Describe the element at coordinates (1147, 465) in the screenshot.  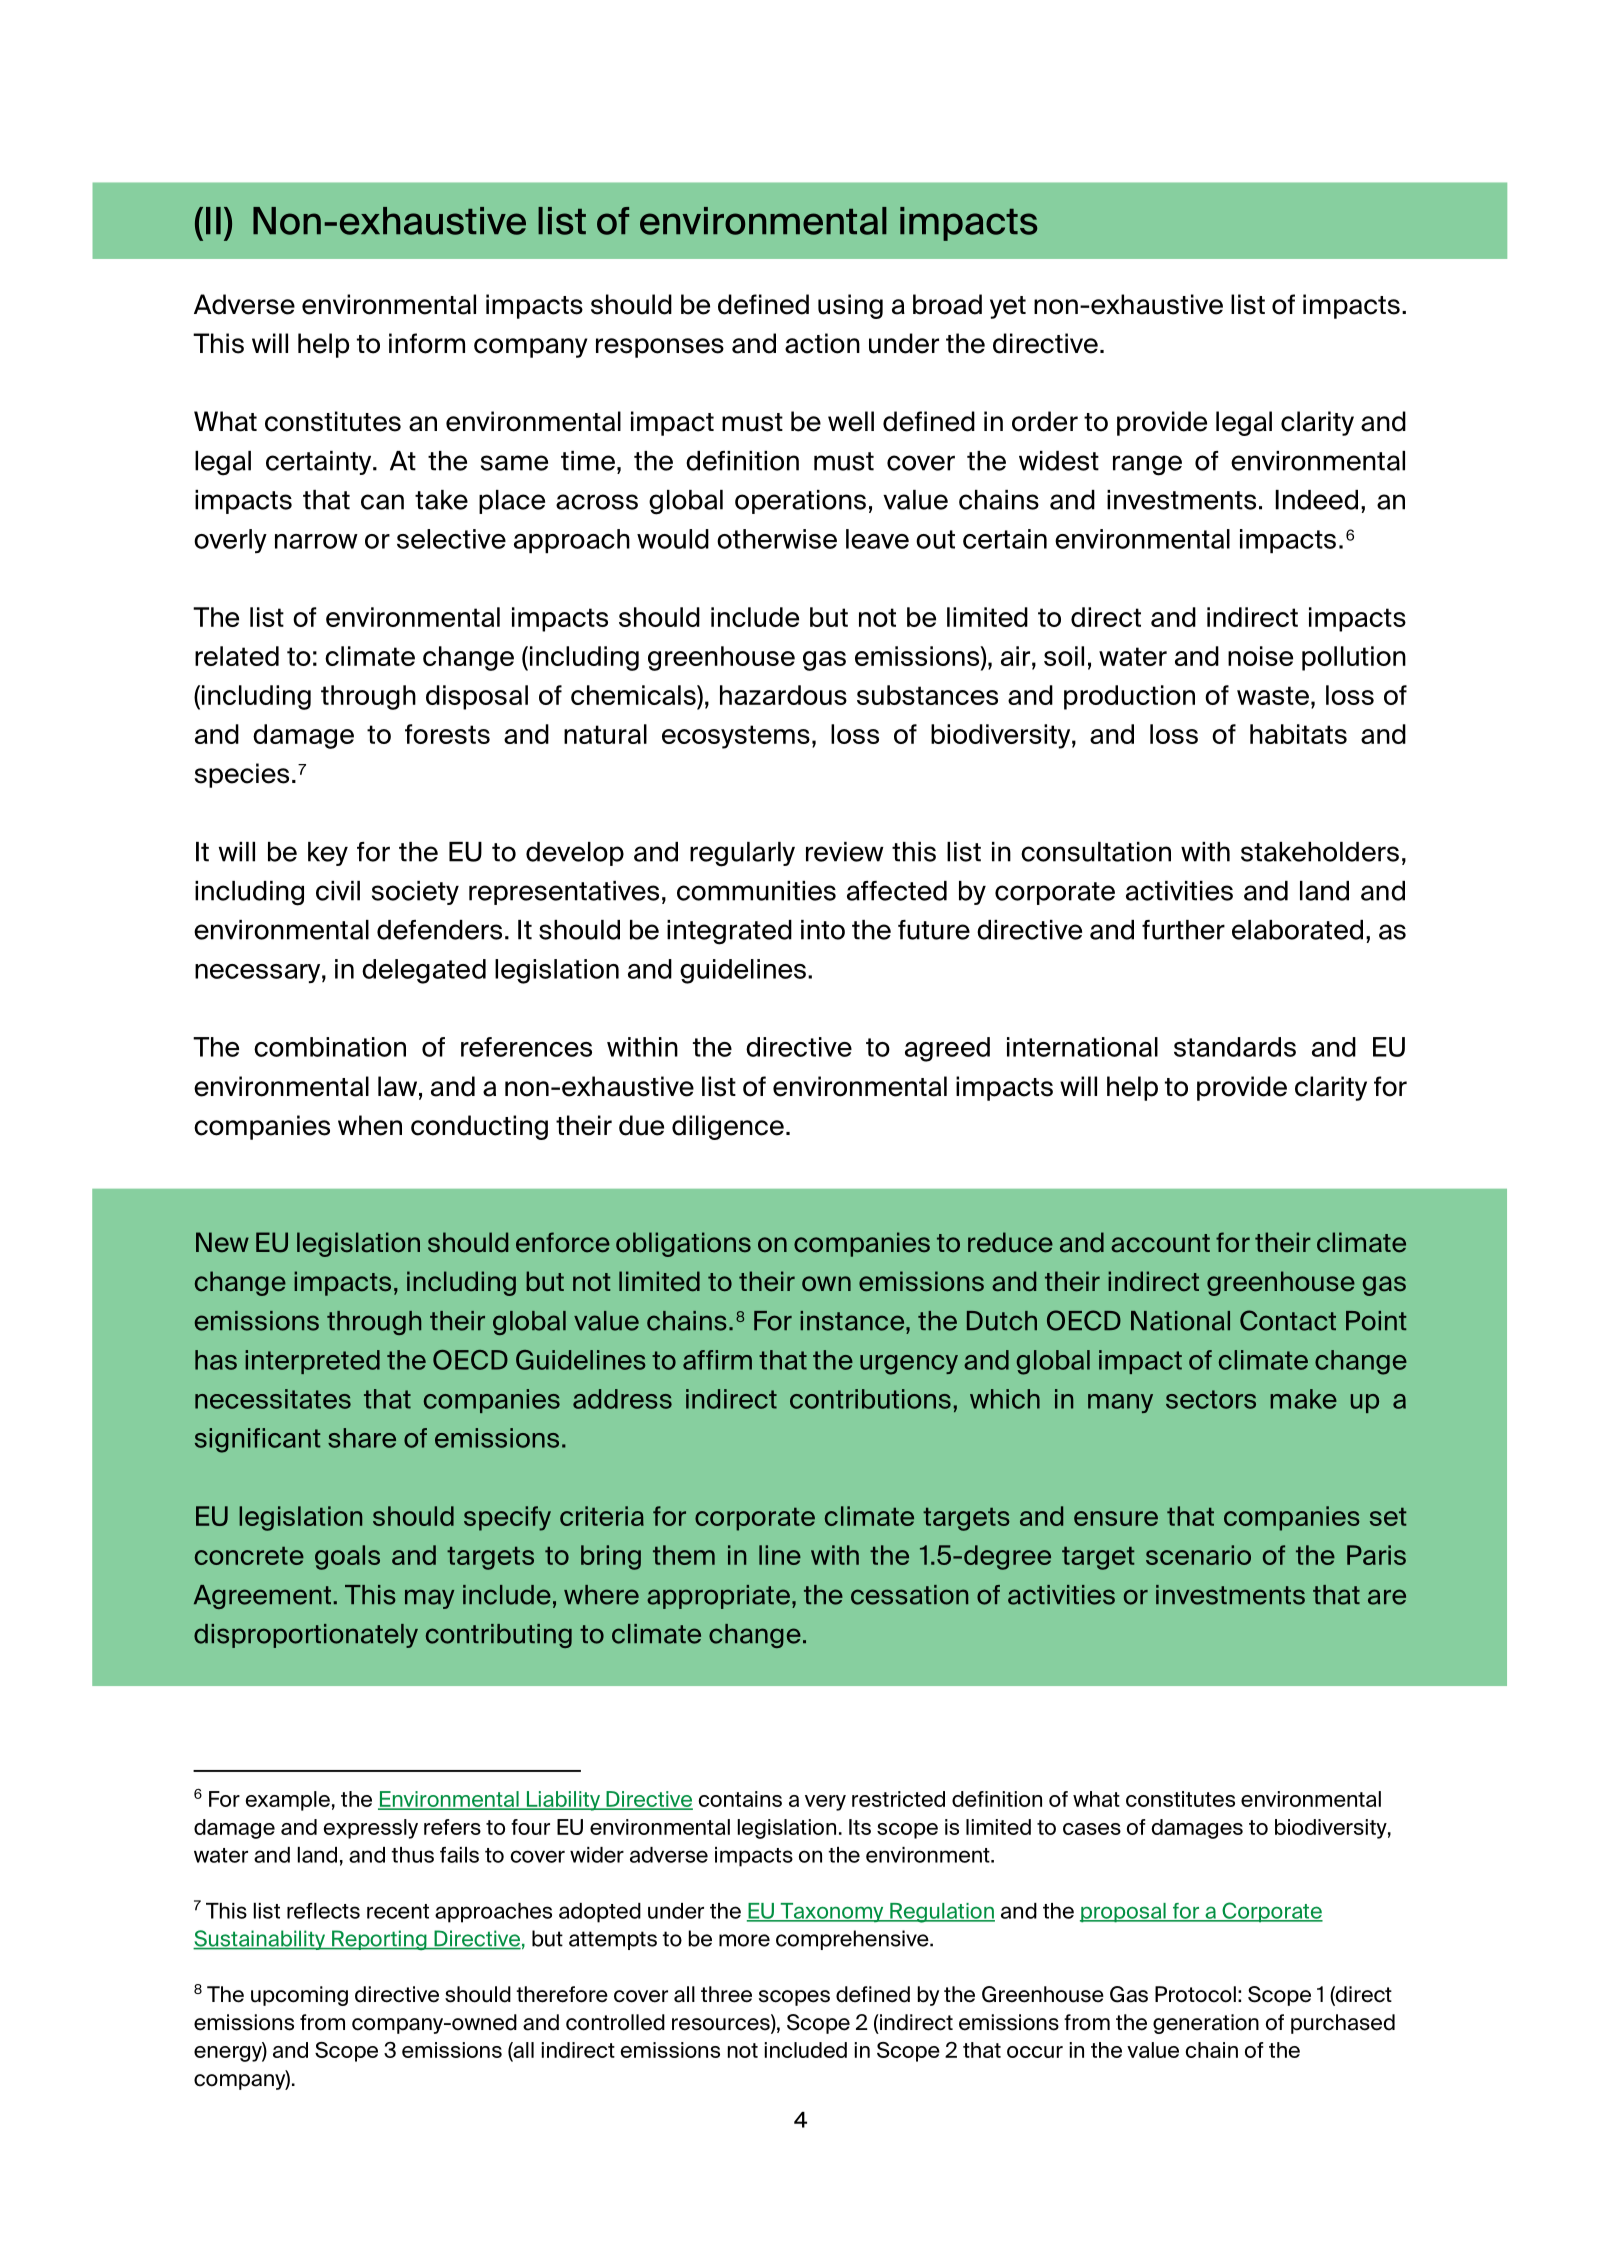
I see `range` at that location.
